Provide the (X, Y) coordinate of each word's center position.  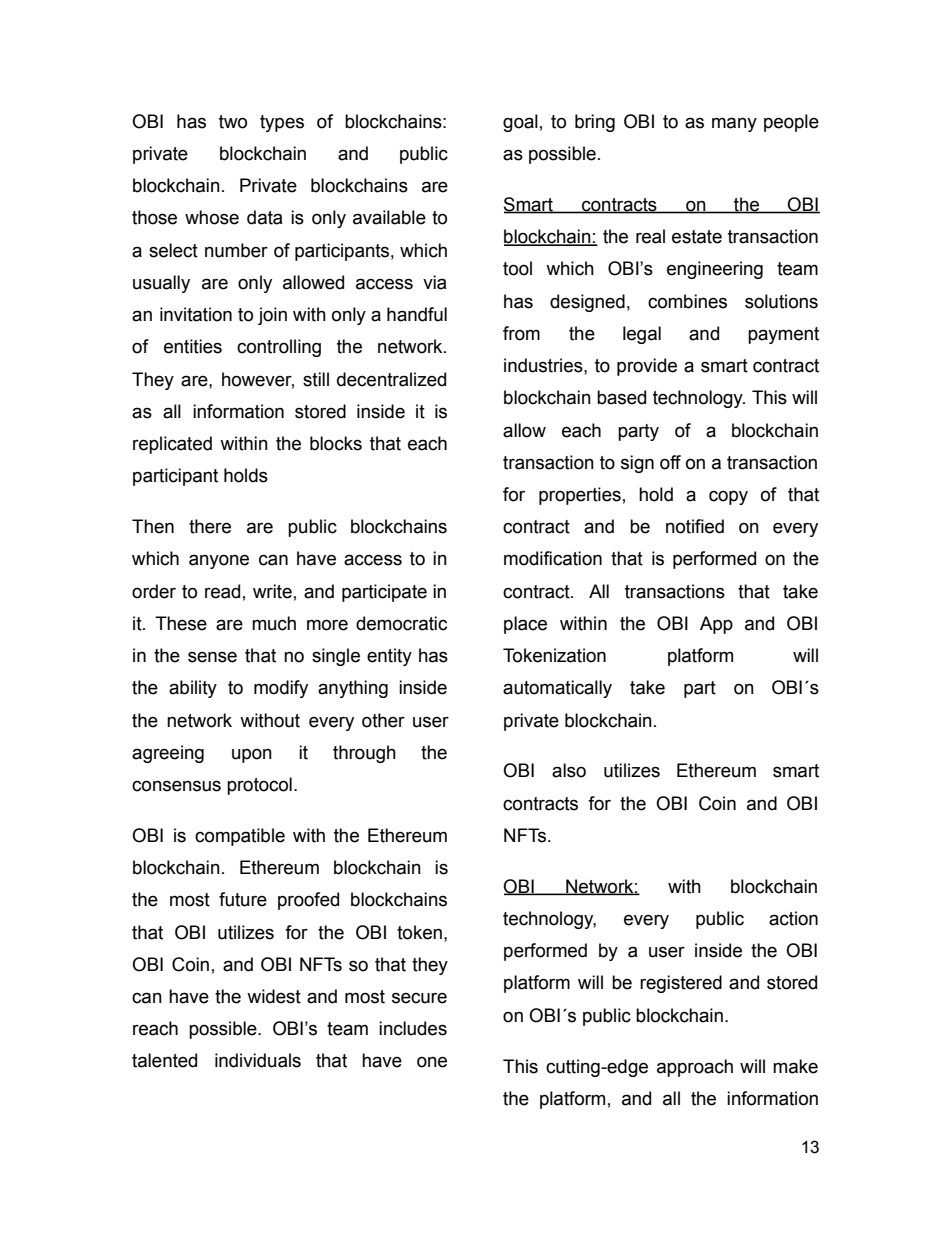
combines (687, 301)
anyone (219, 561)
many (734, 124)
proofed (308, 901)
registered (681, 984)
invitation (196, 314)
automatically (557, 689)
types (282, 123)
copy (728, 497)
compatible (240, 837)
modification (553, 558)
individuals (258, 1060)
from (521, 333)
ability (193, 689)
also (569, 770)
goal (520, 123)
